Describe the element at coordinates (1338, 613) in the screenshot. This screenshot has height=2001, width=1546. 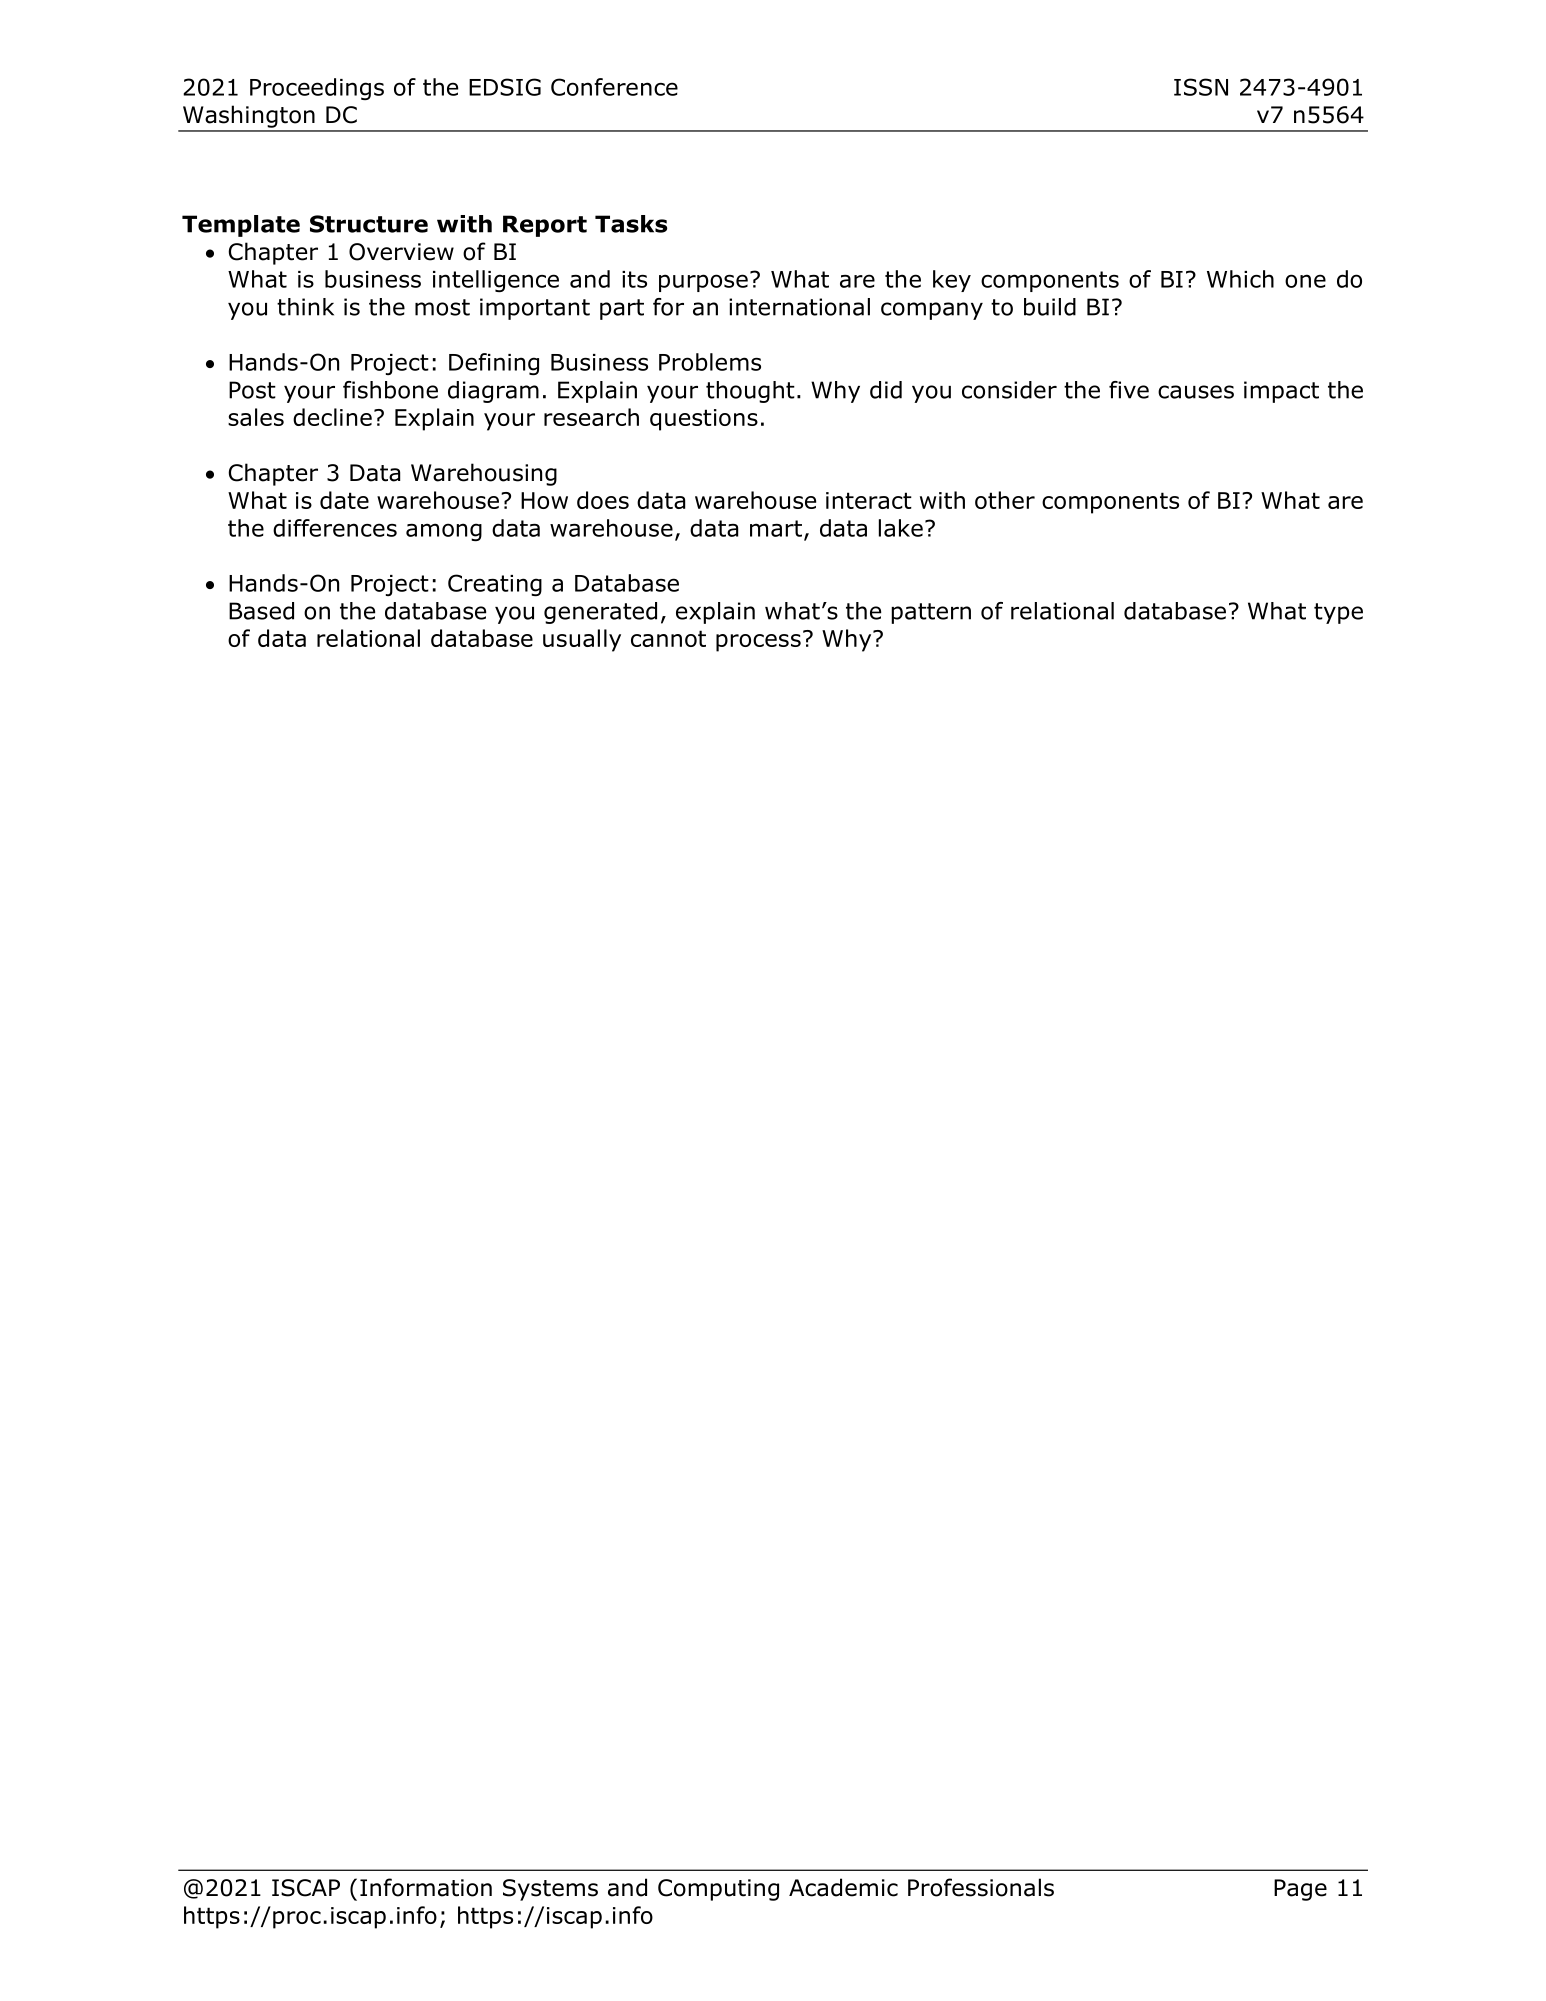
I see `type` at that location.
